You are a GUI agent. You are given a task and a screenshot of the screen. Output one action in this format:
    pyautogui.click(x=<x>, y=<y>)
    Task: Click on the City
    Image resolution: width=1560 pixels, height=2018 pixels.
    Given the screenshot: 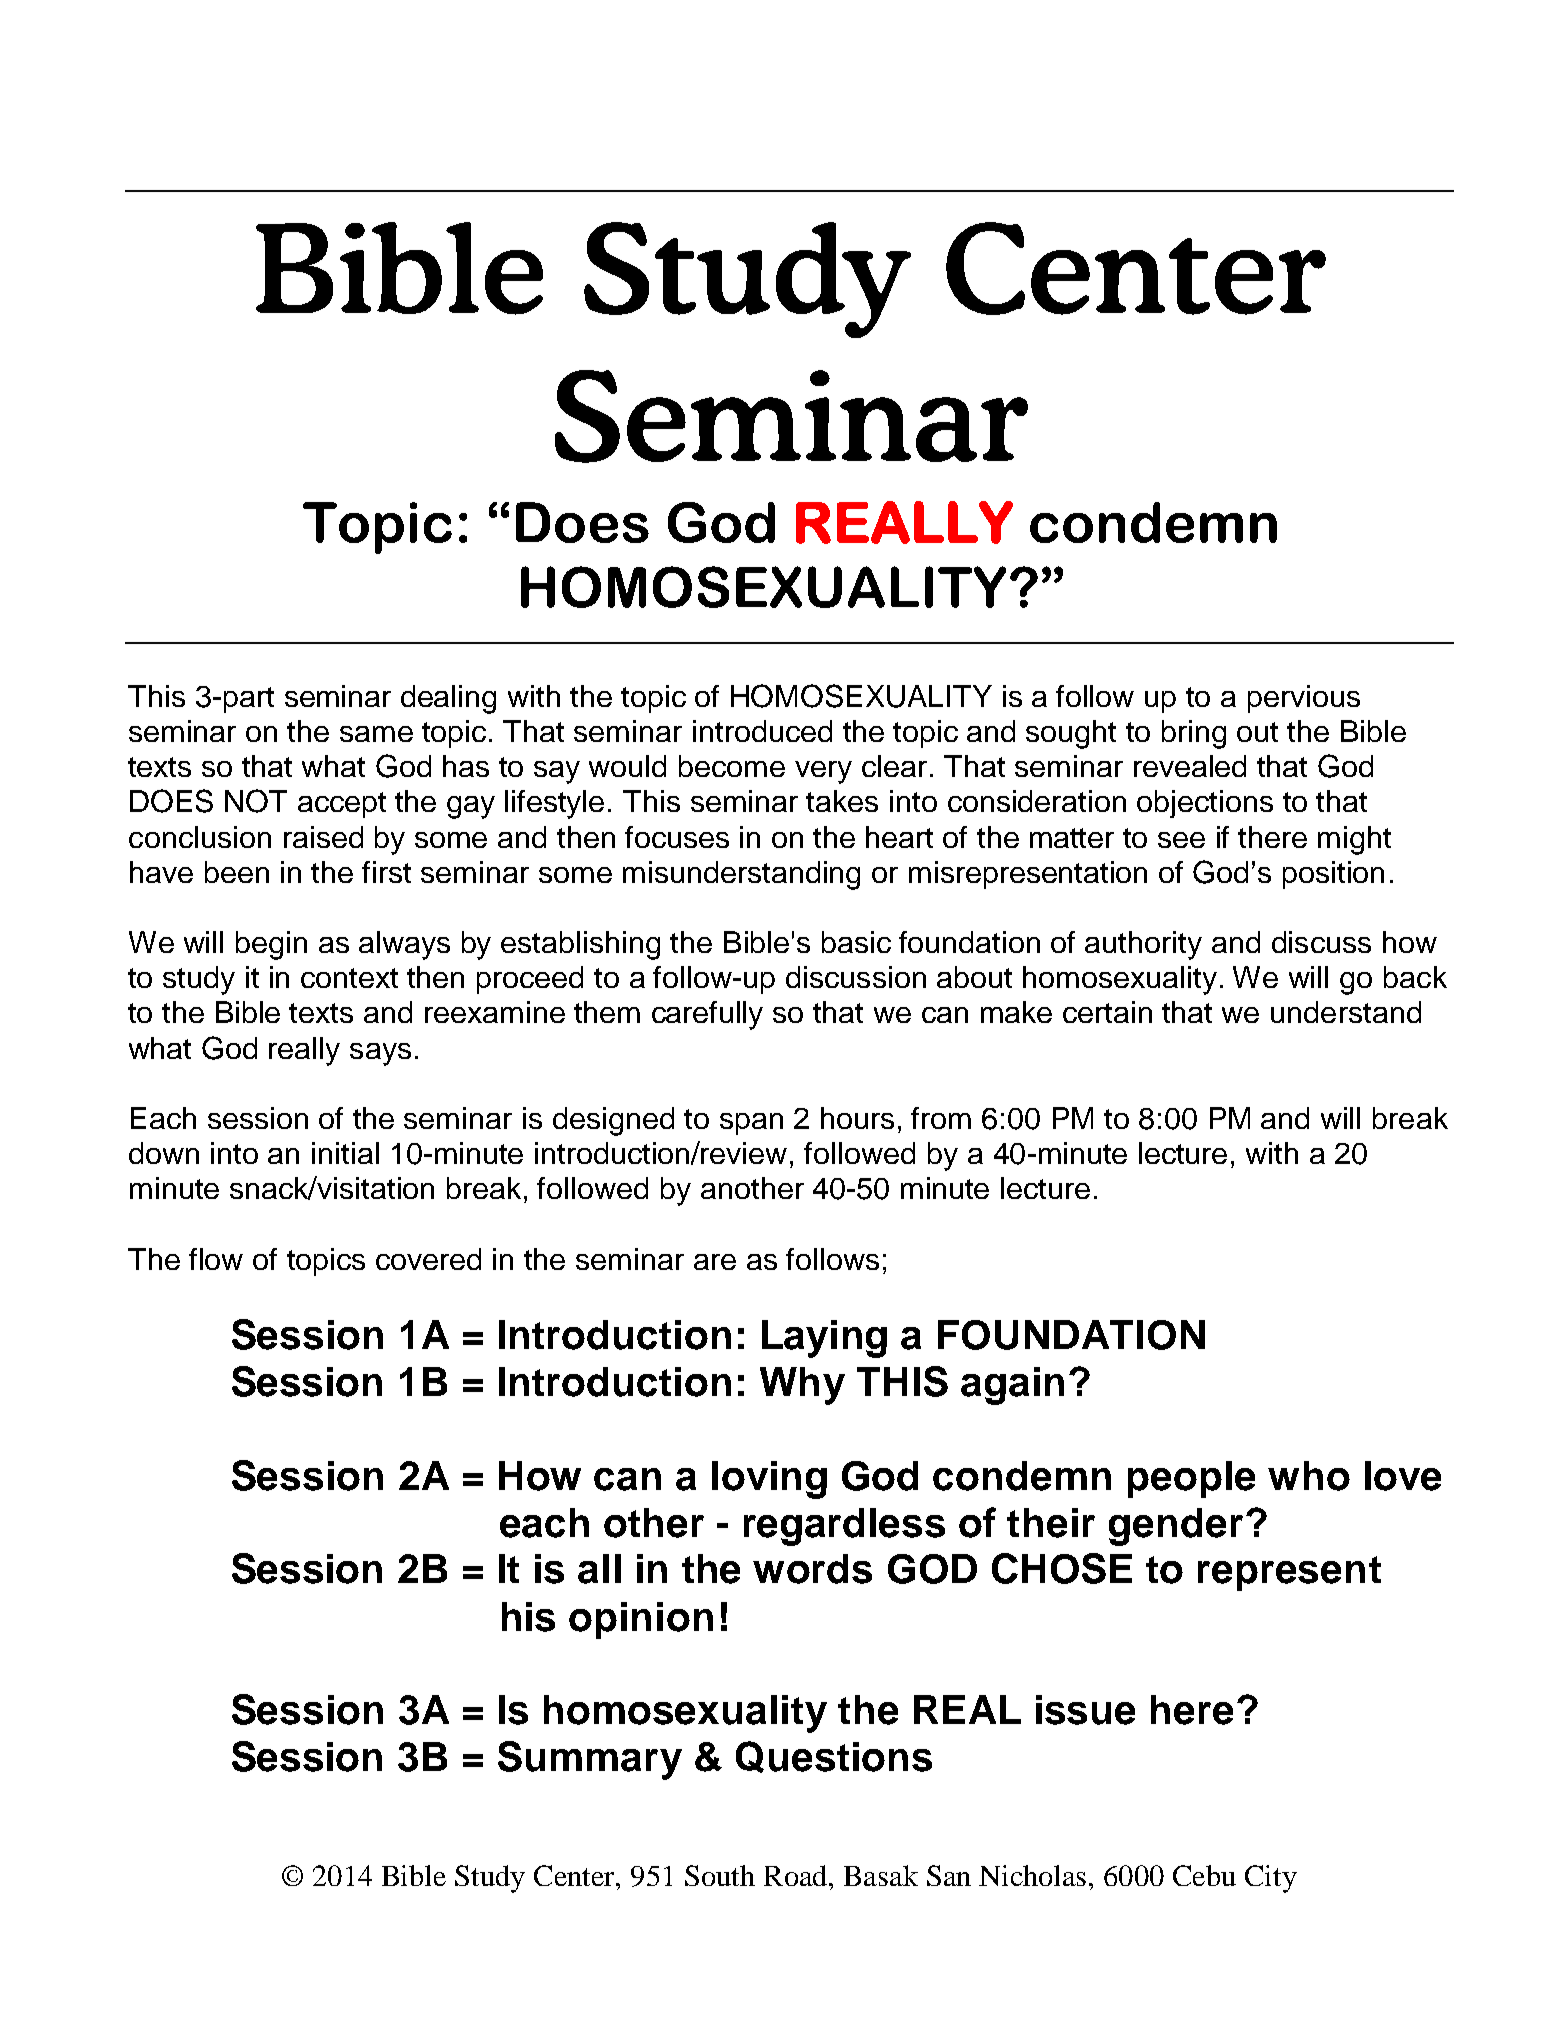 What is the action you would take?
    pyautogui.click(x=1271, y=1879)
